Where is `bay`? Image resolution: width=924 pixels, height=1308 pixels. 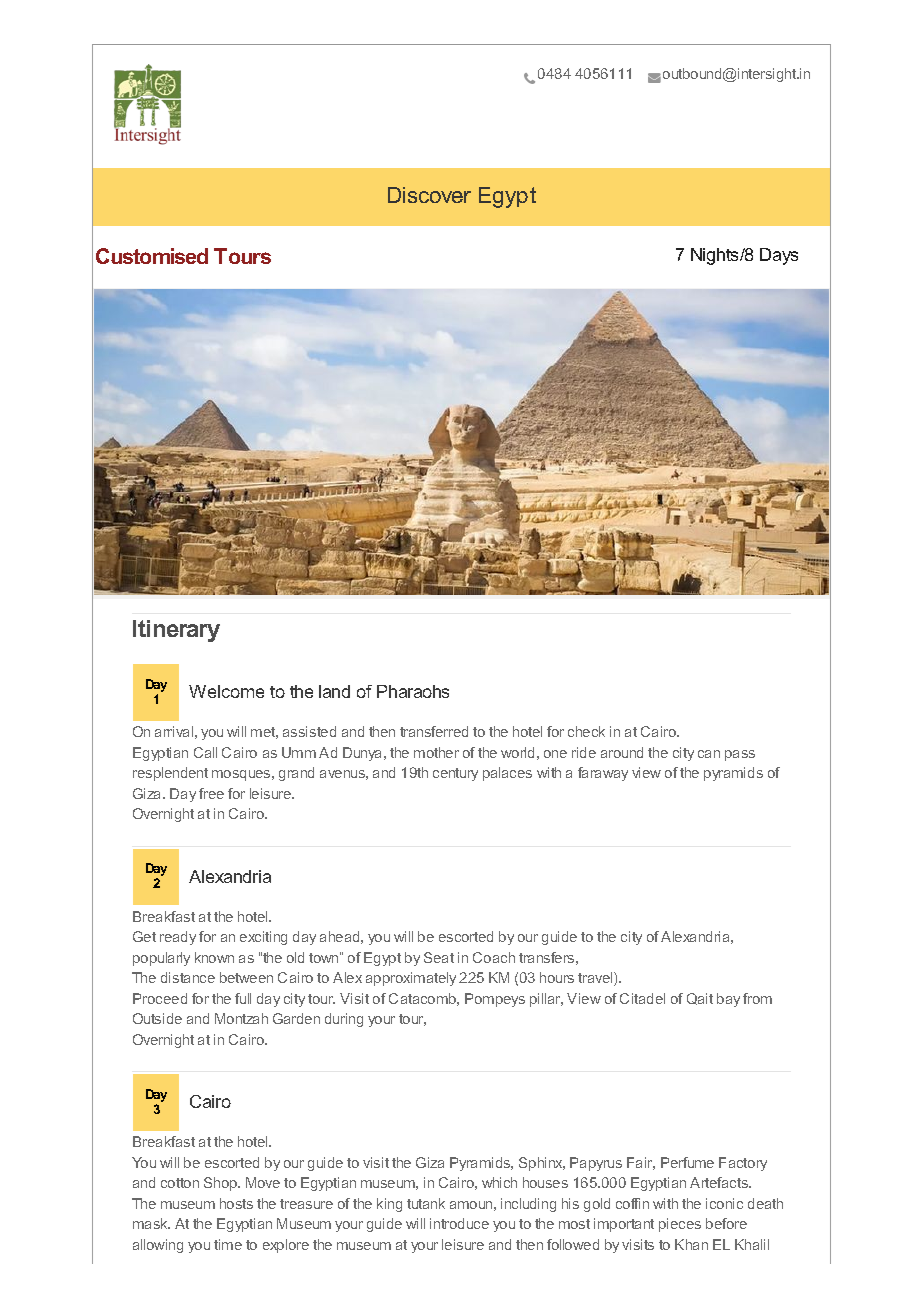 bay is located at coordinates (728, 1000).
